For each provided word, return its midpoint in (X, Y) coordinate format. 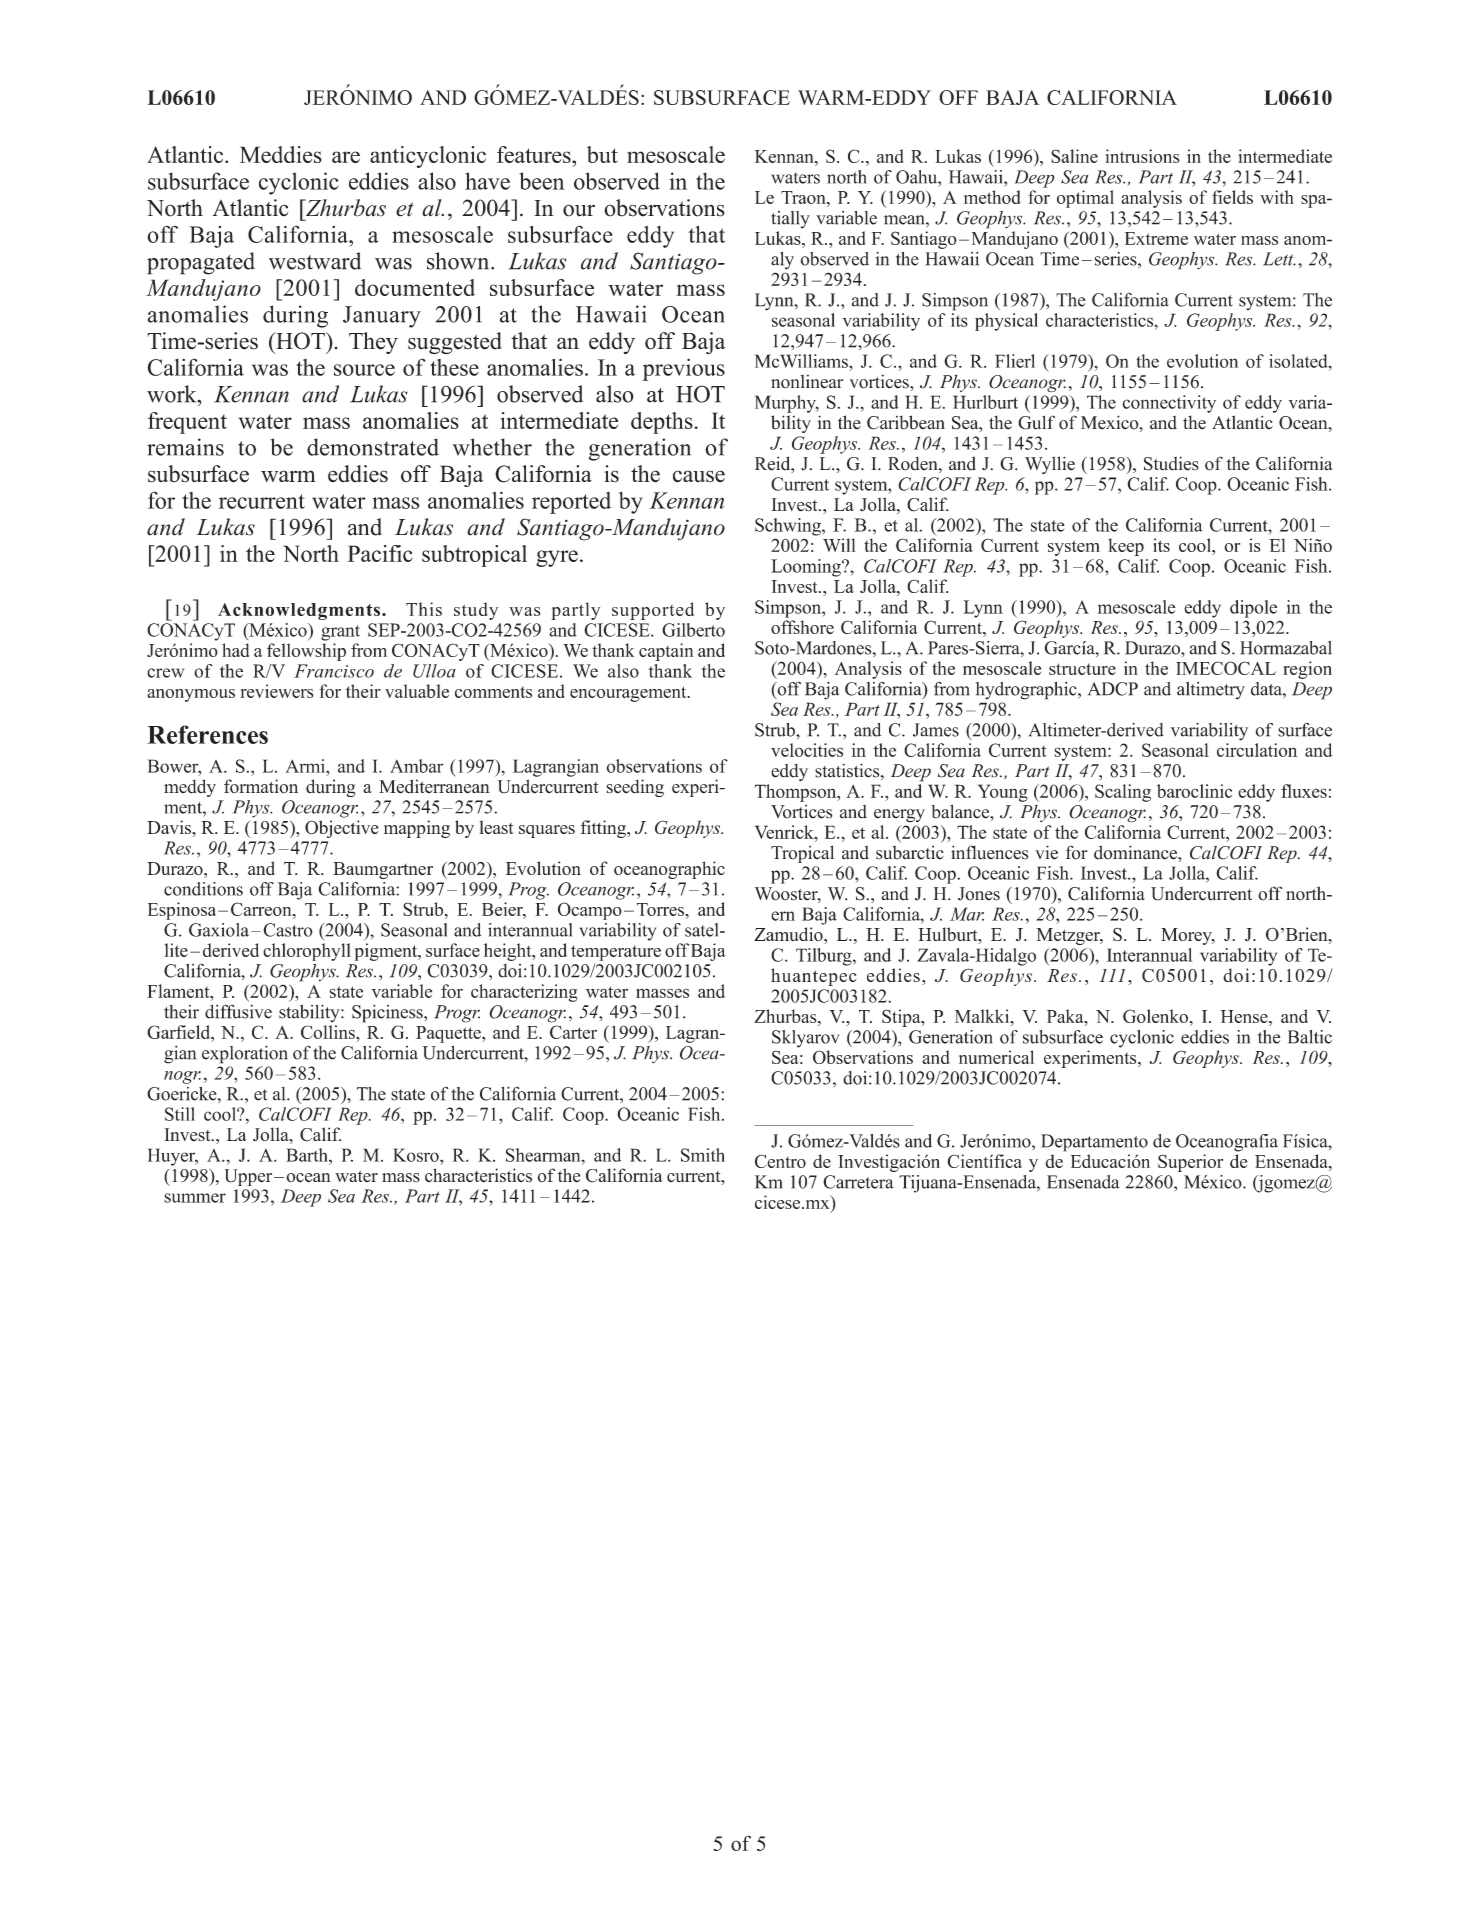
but (602, 154)
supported (653, 611)
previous (683, 369)
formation (261, 786)
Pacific (380, 553)
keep (1126, 547)
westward (315, 261)
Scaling (1123, 793)
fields (1232, 197)
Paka (1066, 1016)
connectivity (1169, 404)
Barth (308, 1155)
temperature (616, 953)
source (364, 370)
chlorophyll (306, 952)
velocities (807, 750)
